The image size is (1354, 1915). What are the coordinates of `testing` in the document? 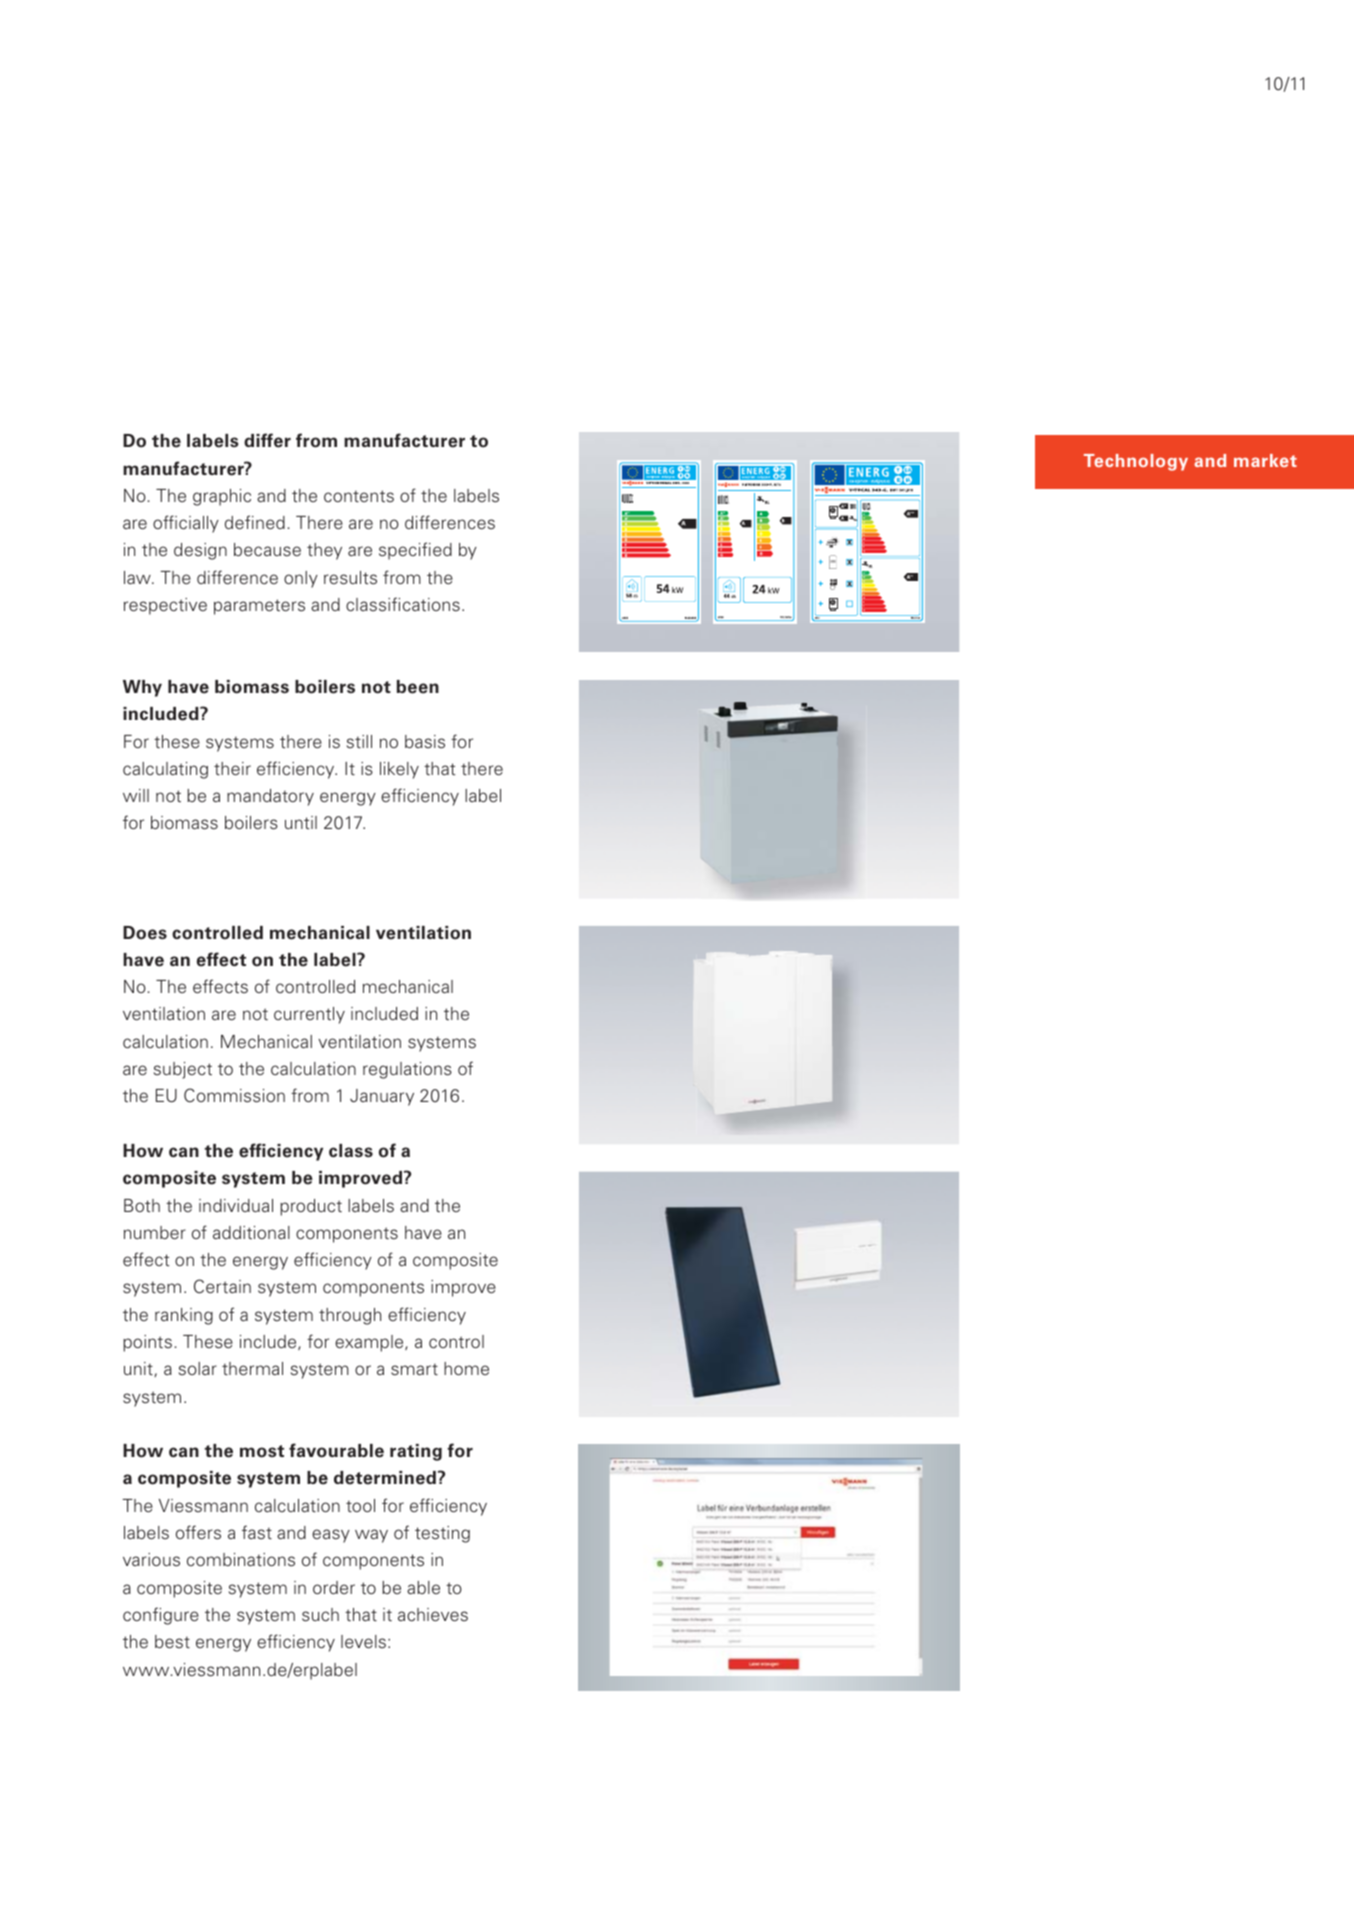 It's located at (442, 1534).
